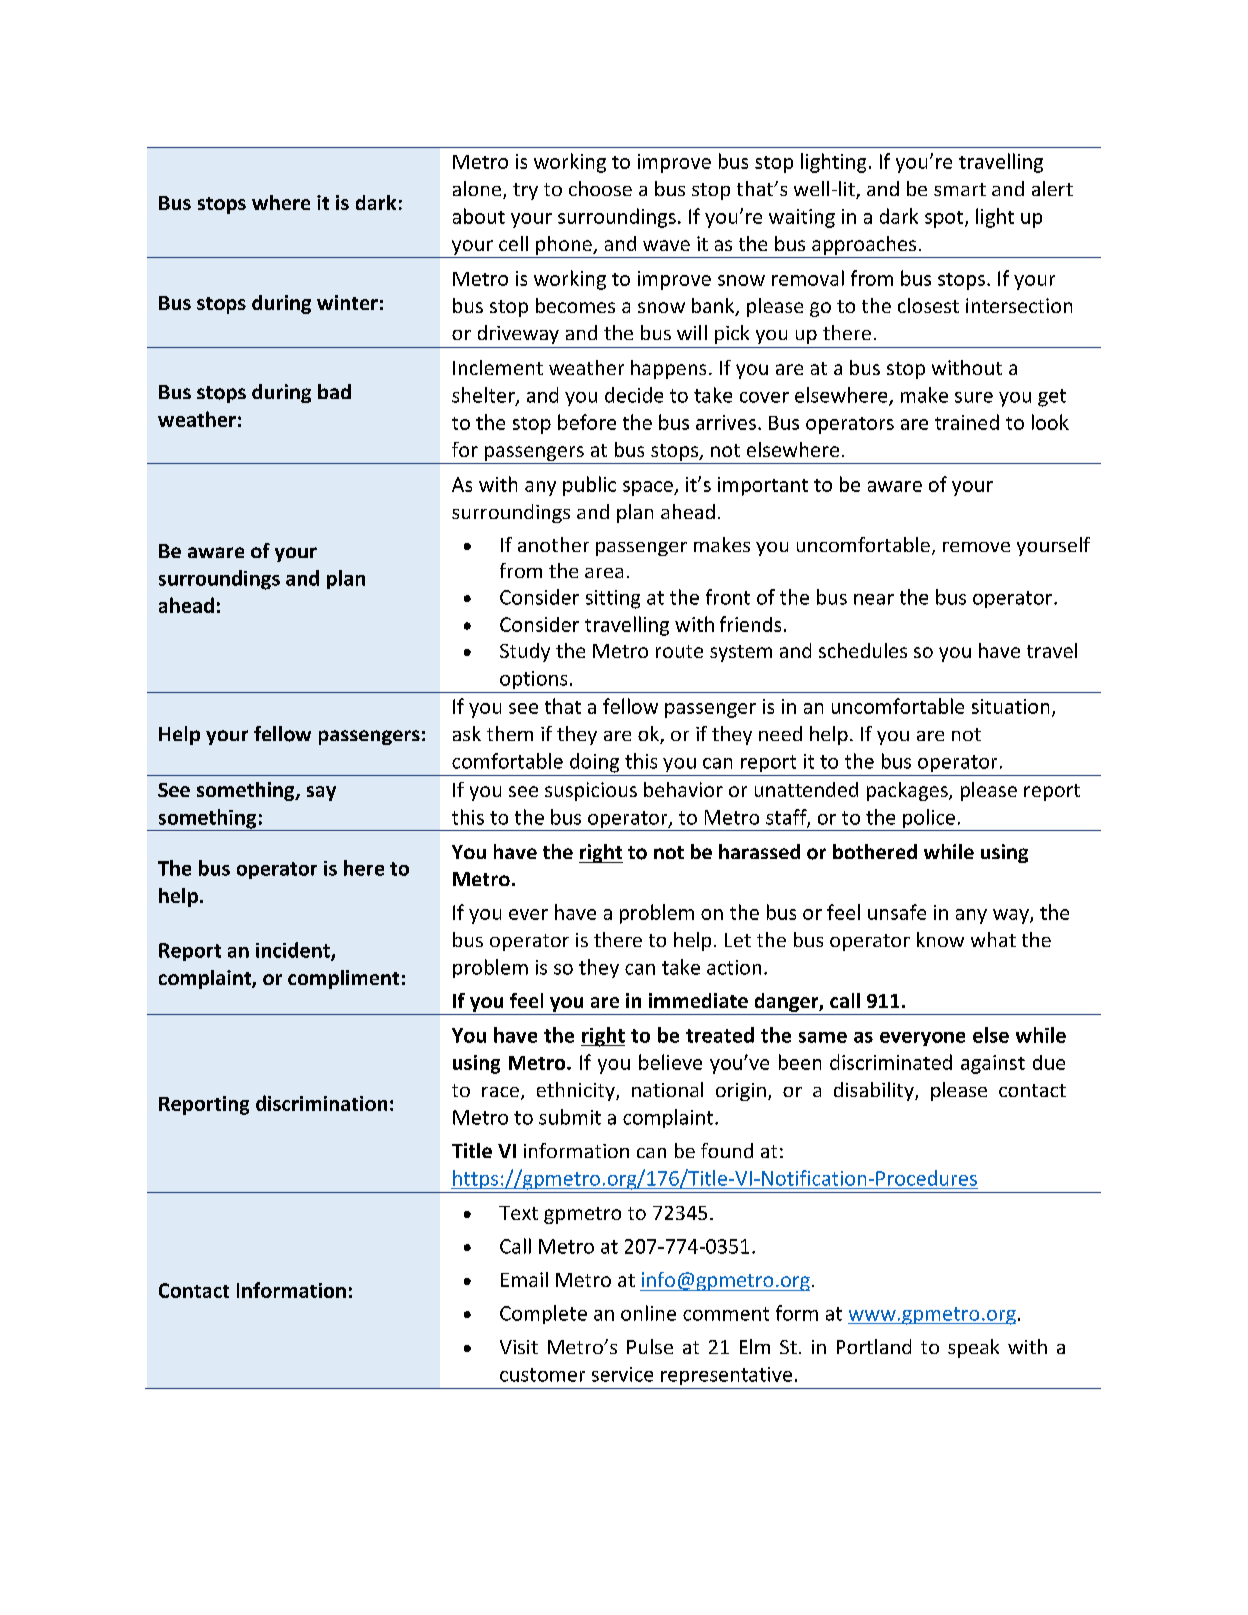 Image resolution: width=1248 pixels, height=1615 pixels. What do you see at coordinates (321, 1103) in the screenshot?
I see `discrimination` at bounding box center [321, 1103].
